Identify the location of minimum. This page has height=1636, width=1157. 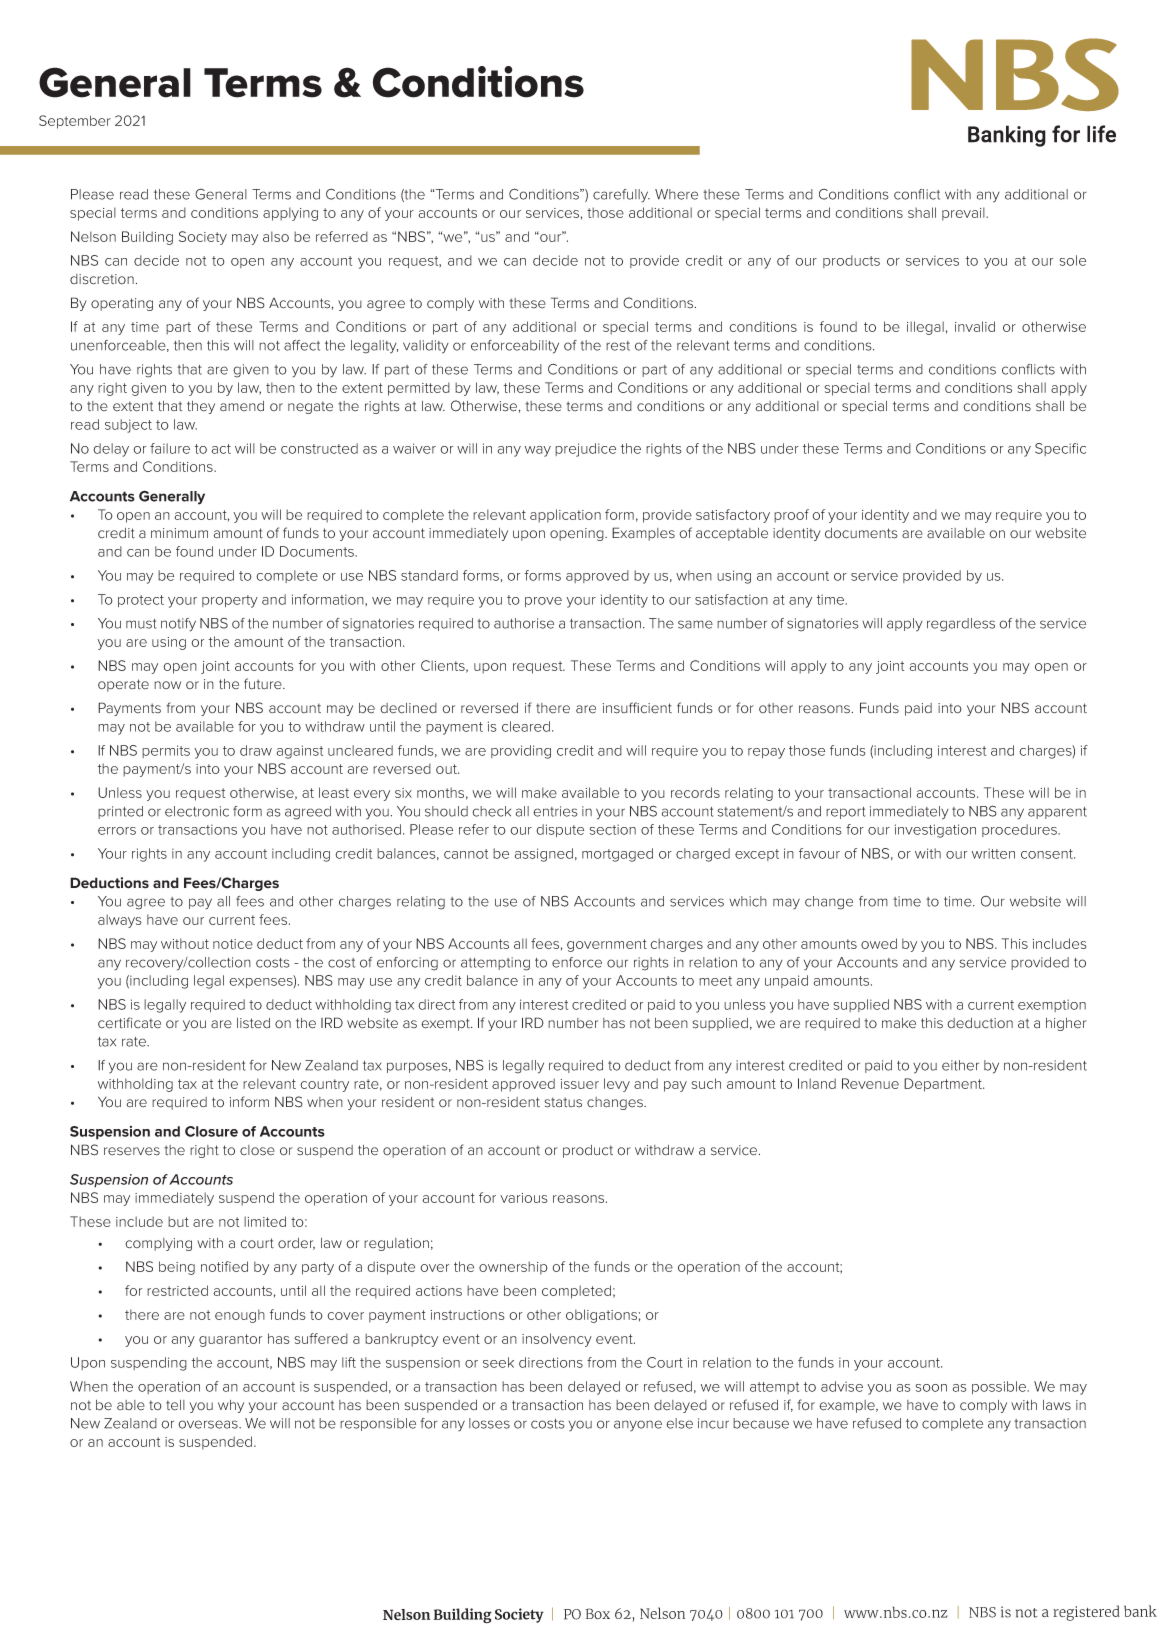
(179, 533).
